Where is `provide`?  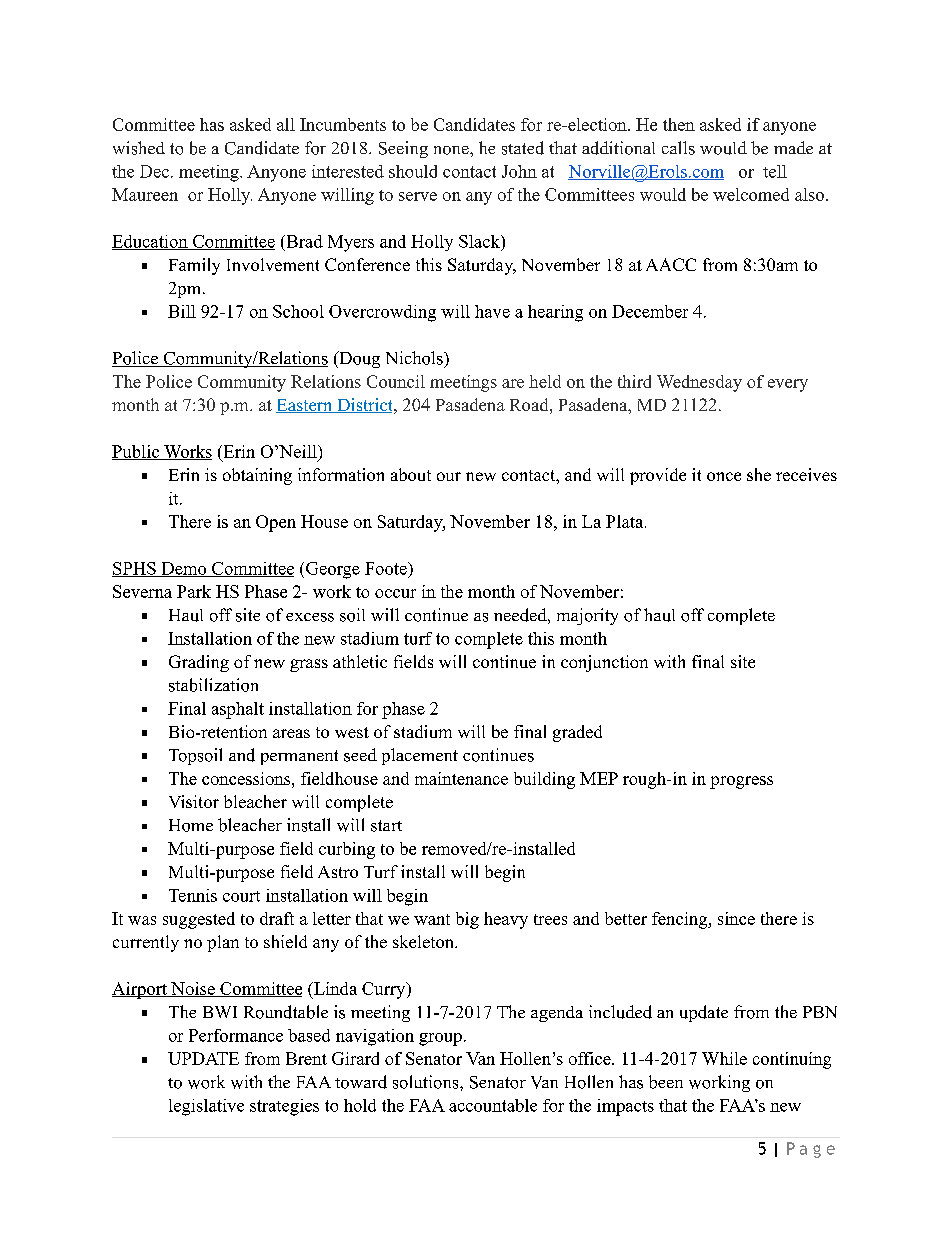 provide is located at coordinates (658, 476).
